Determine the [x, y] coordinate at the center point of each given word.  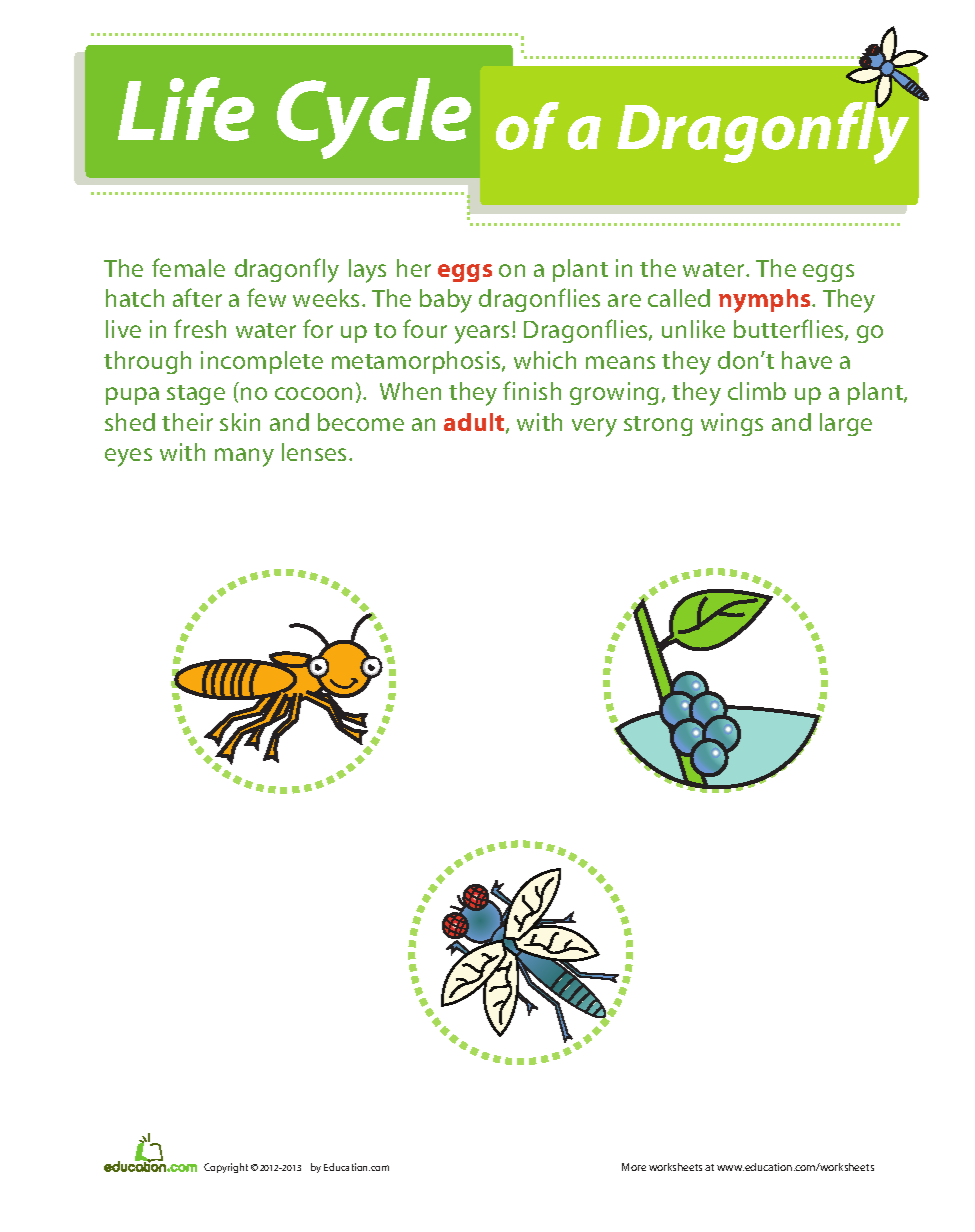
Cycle [374, 118]
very [594, 427]
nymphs [766, 301]
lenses [314, 452]
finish [532, 390]
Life [186, 109]
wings [732, 424]
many [244, 457]
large [846, 424]
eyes [128, 457]
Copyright [226, 1168]
